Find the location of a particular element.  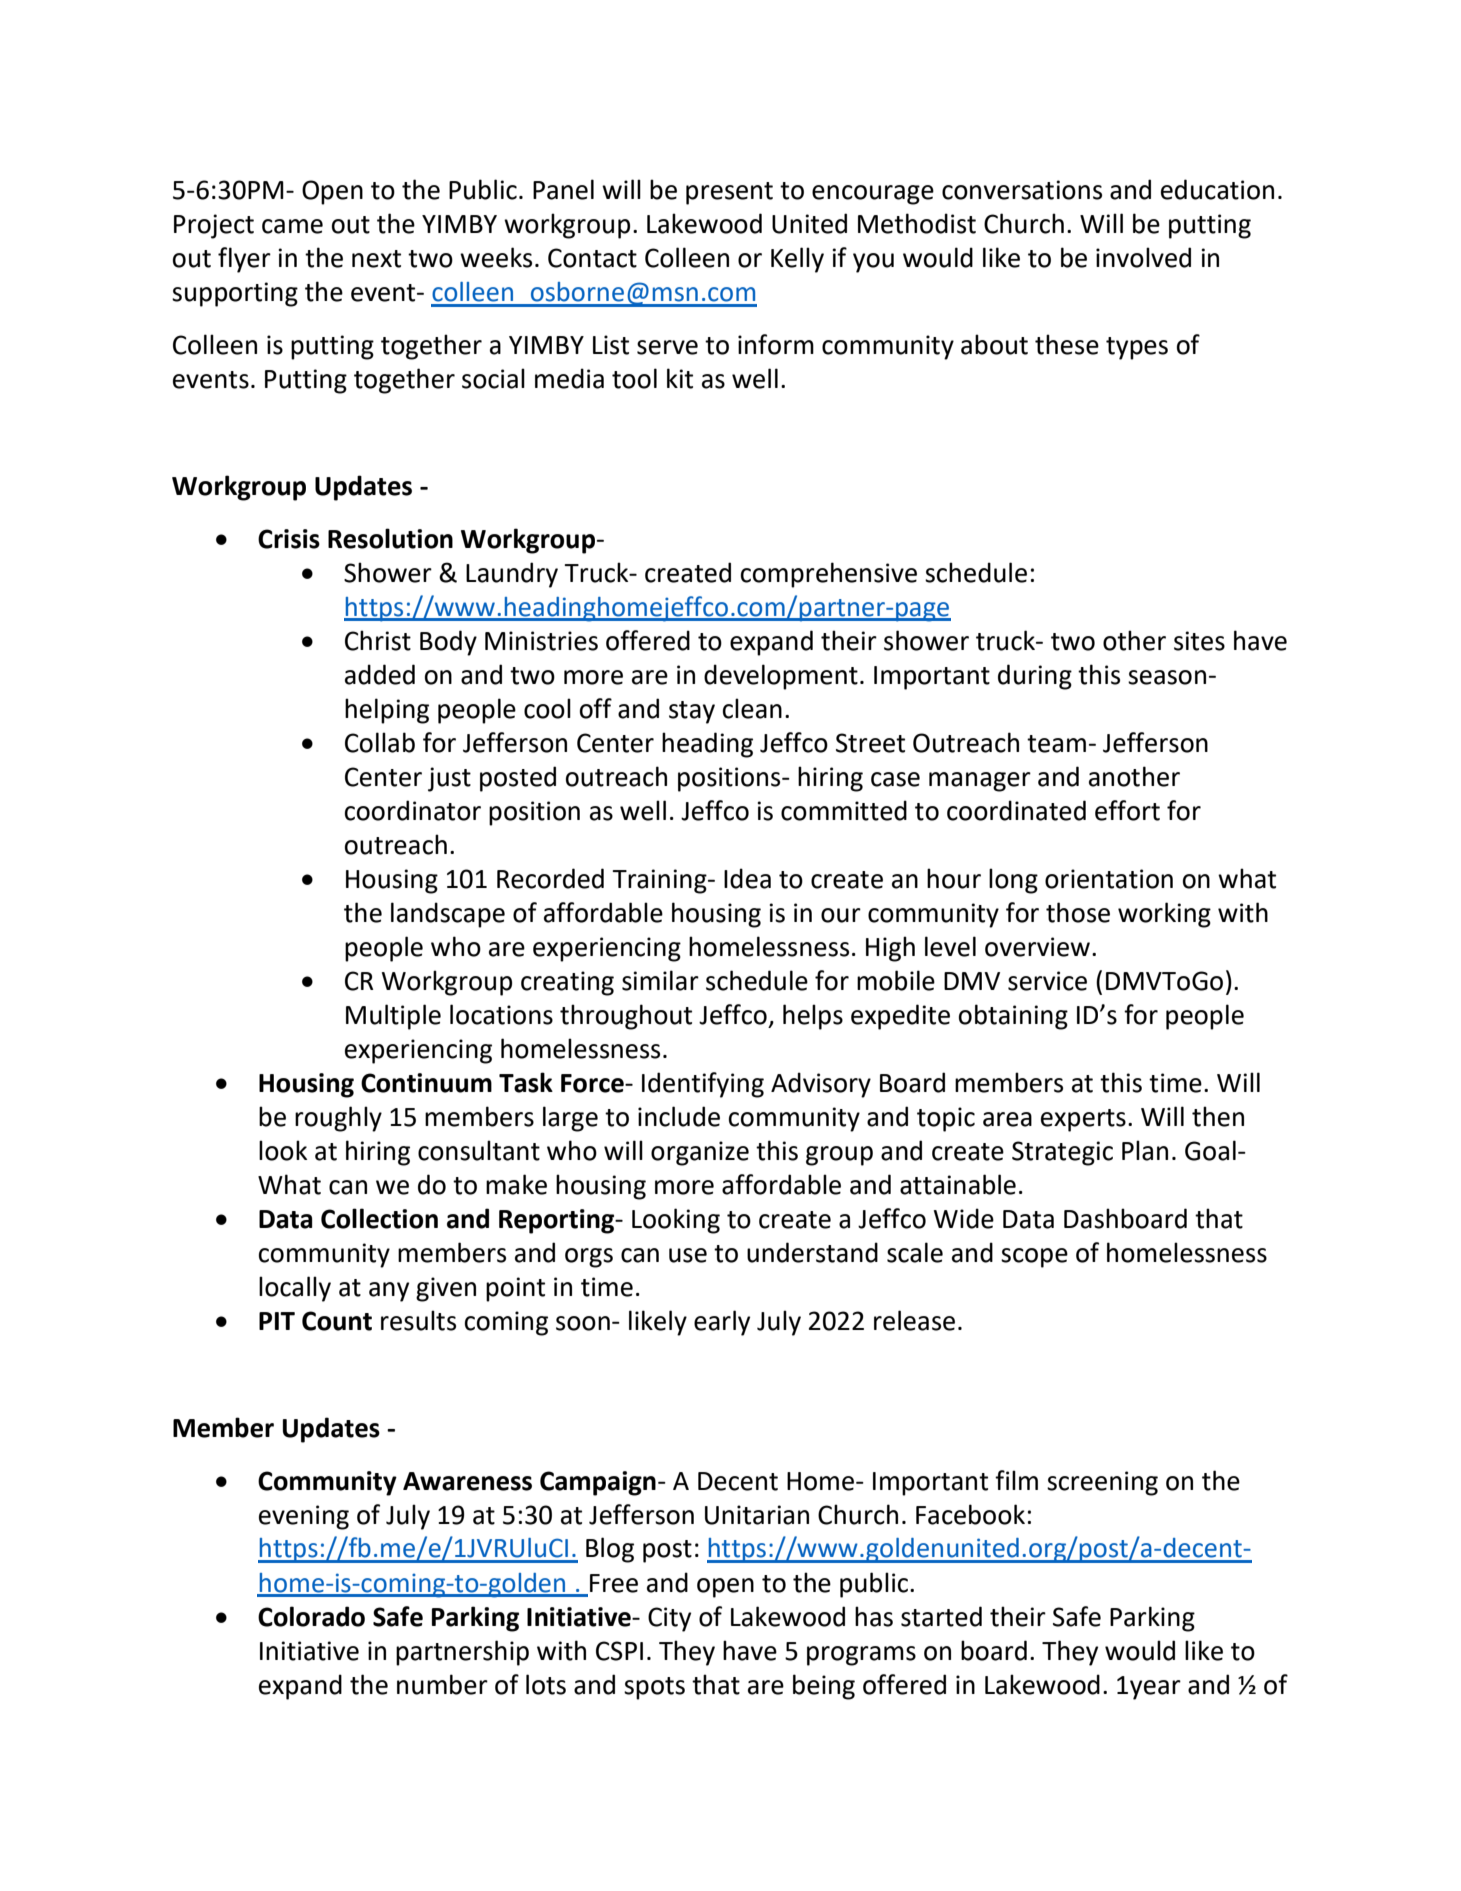

spots is located at coordinates (654, 1688).
